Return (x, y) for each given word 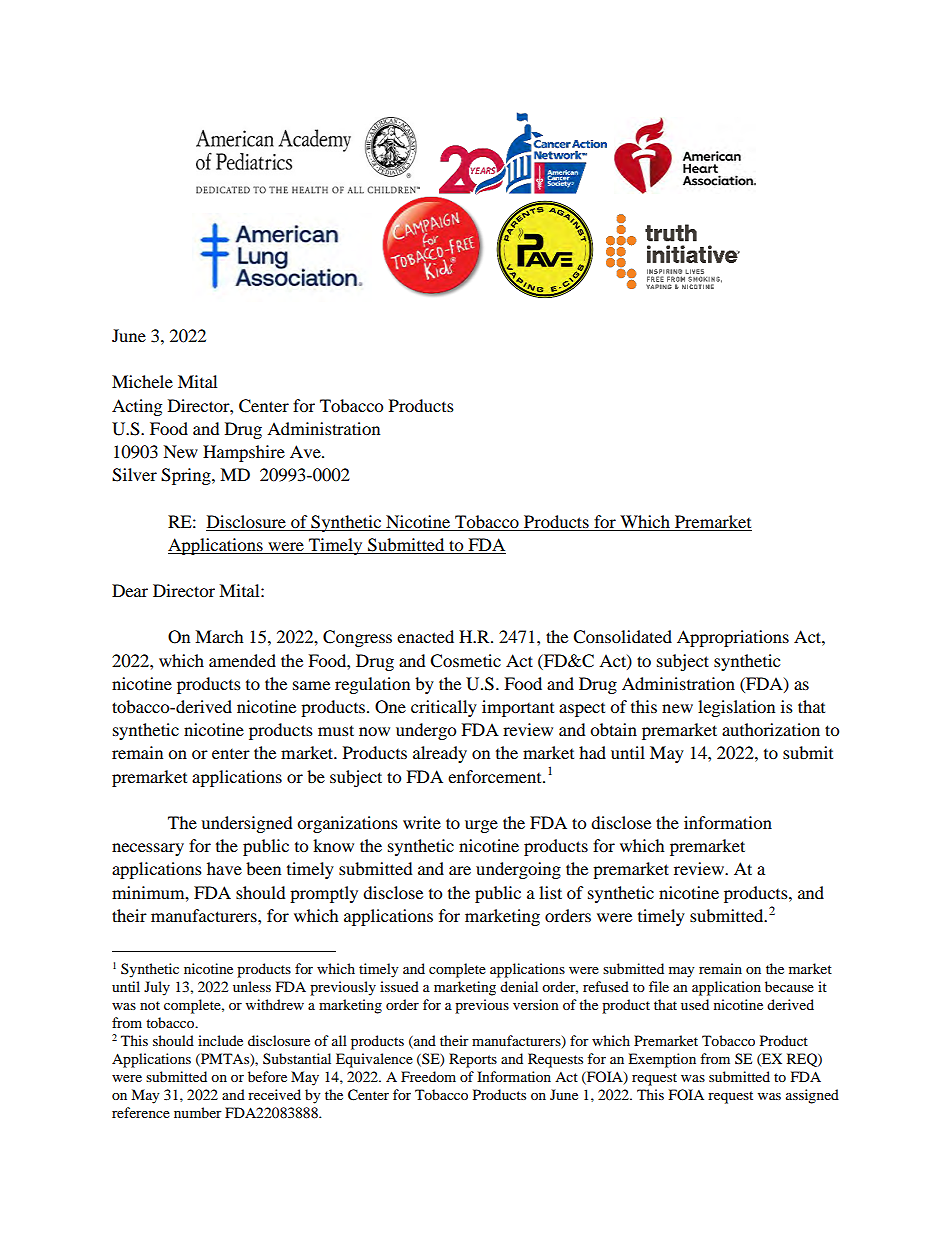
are (460, 870)
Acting (137, 407)
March (219, 636)
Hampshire (244, 453)
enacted (425, 636)
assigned (812, 1096)
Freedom (428, 1076)
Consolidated (622, 637)
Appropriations (733, 638)
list (550, 892)
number (198, 1112)
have (224, 868)
